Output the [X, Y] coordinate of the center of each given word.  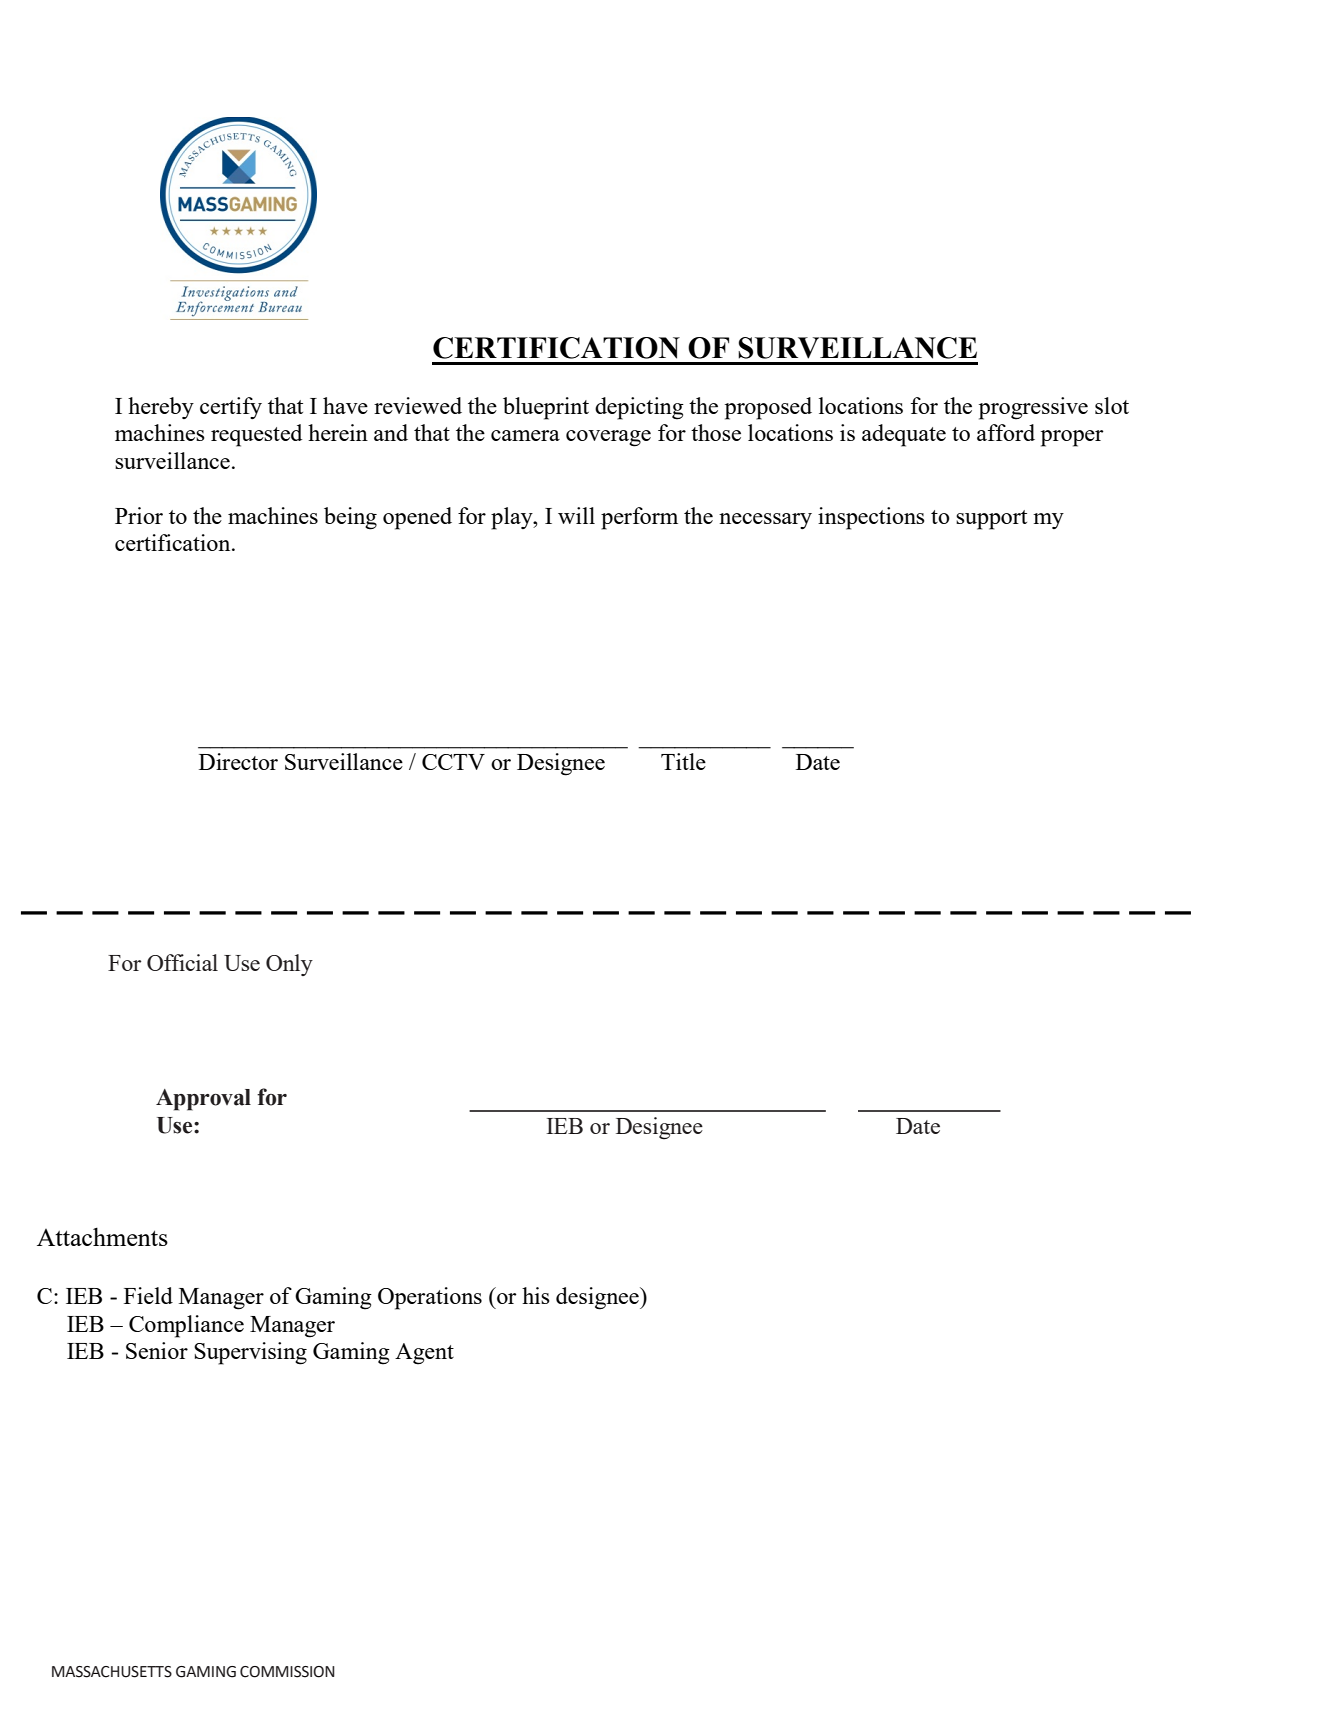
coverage [608, 438]
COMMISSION [287, 1672]
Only [289, 965]
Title [683, 761]
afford [1006, 432]
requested [256, 435]
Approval [203, 1100]
